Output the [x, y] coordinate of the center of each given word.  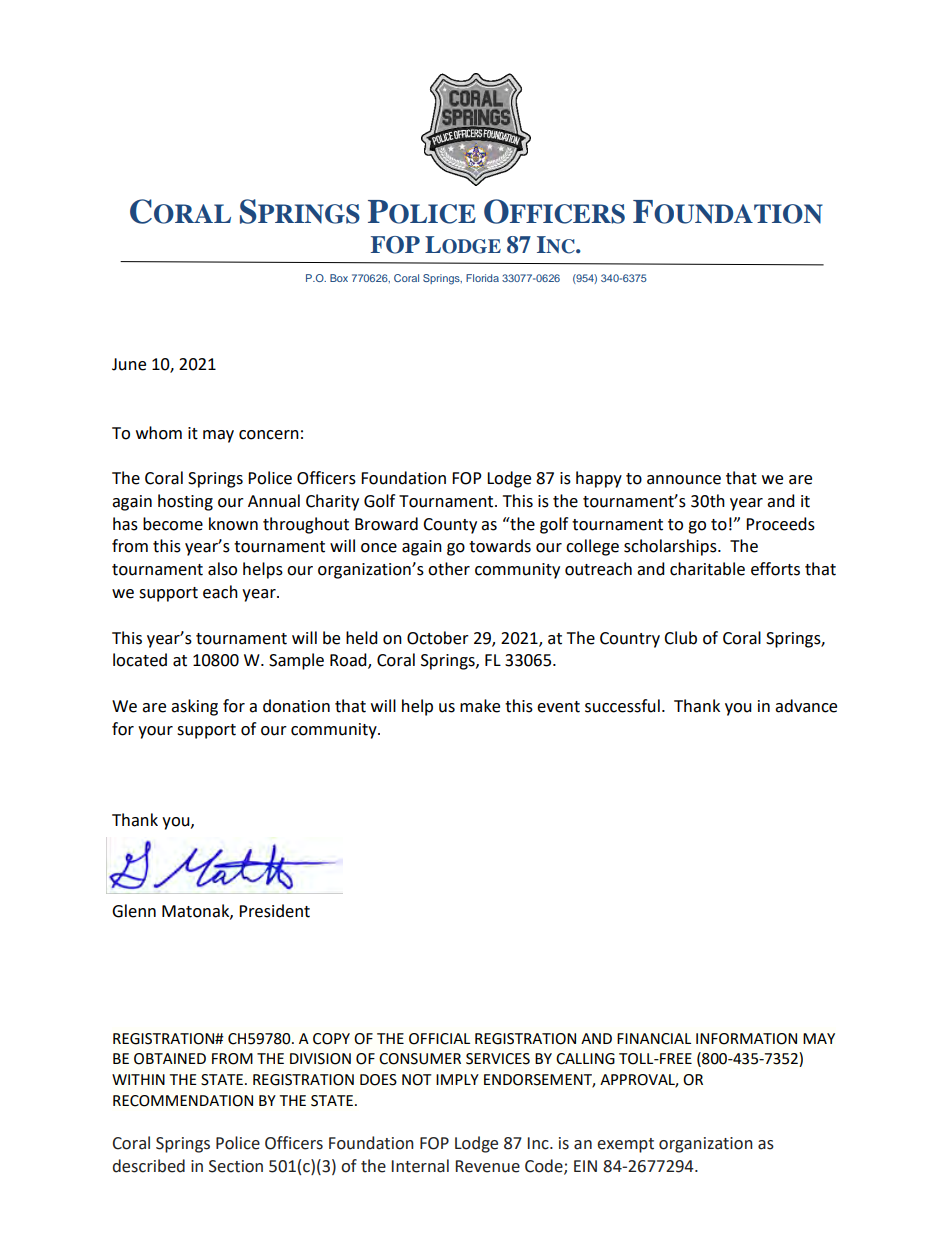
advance [806, 706]
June [129, 364]
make [480, 706]
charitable [707, 569]
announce [684, 480]
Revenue [488, 1166]
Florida [482, 278]
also [222, 569]
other [449, 569]
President [274, 911]
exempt [625, 1145]
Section [236, 1166]
